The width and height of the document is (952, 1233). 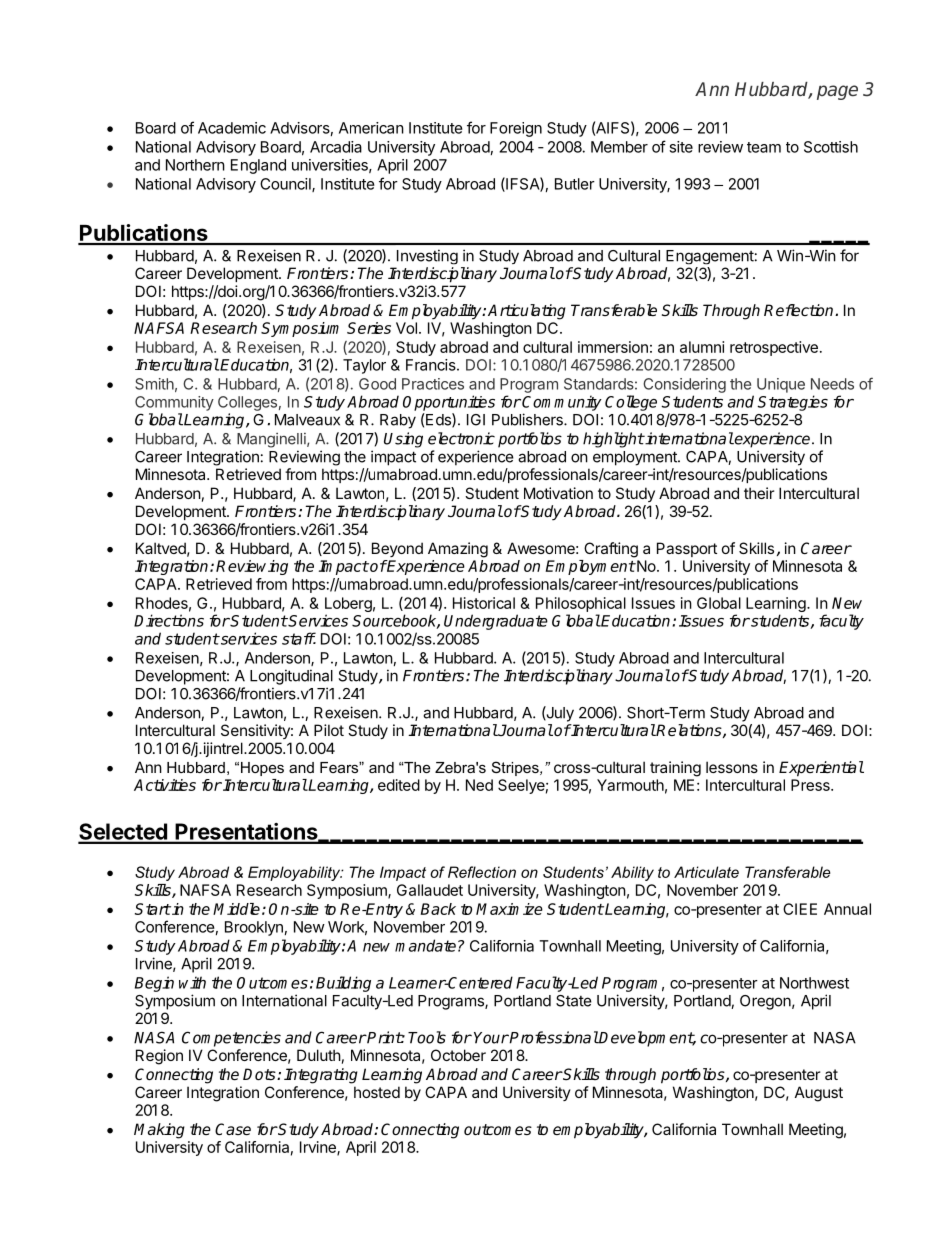 I want to click on team, so click(x=764, y=147).
